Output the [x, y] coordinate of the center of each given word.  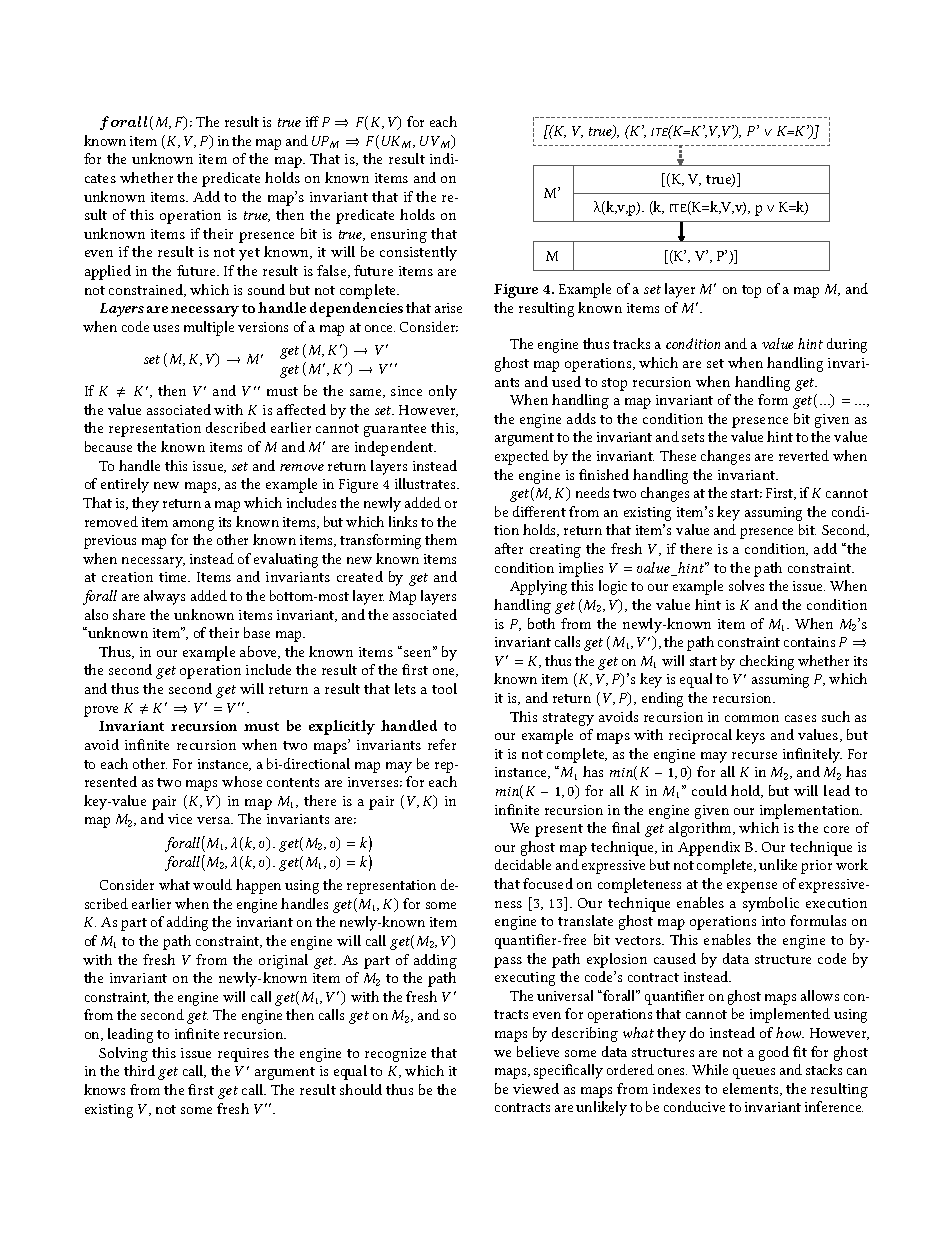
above [260, 652]
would [212, 884]
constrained [147, 290]
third [139, 1070]
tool [444, 688]
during [847, 345]
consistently [418, 253]
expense [752, 887]
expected [522, 457]
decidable [523, 864]
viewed [536, 1088]
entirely [125, 485]
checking [767, 662]
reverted [804, 455]
